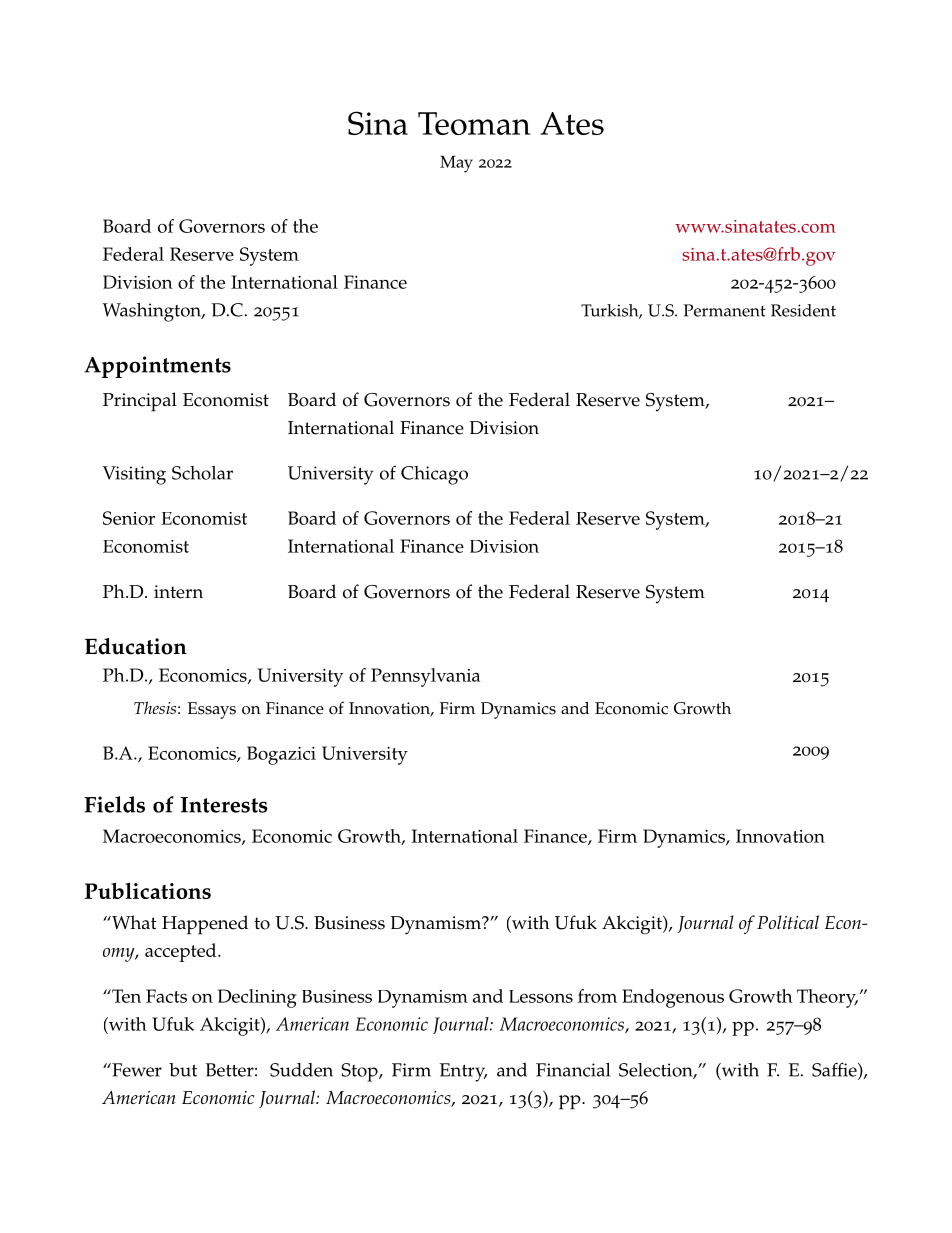 This page has width=952, height=1233. Describe the element at coordinates (183, 1070) in the page. I see `but` at that location.
